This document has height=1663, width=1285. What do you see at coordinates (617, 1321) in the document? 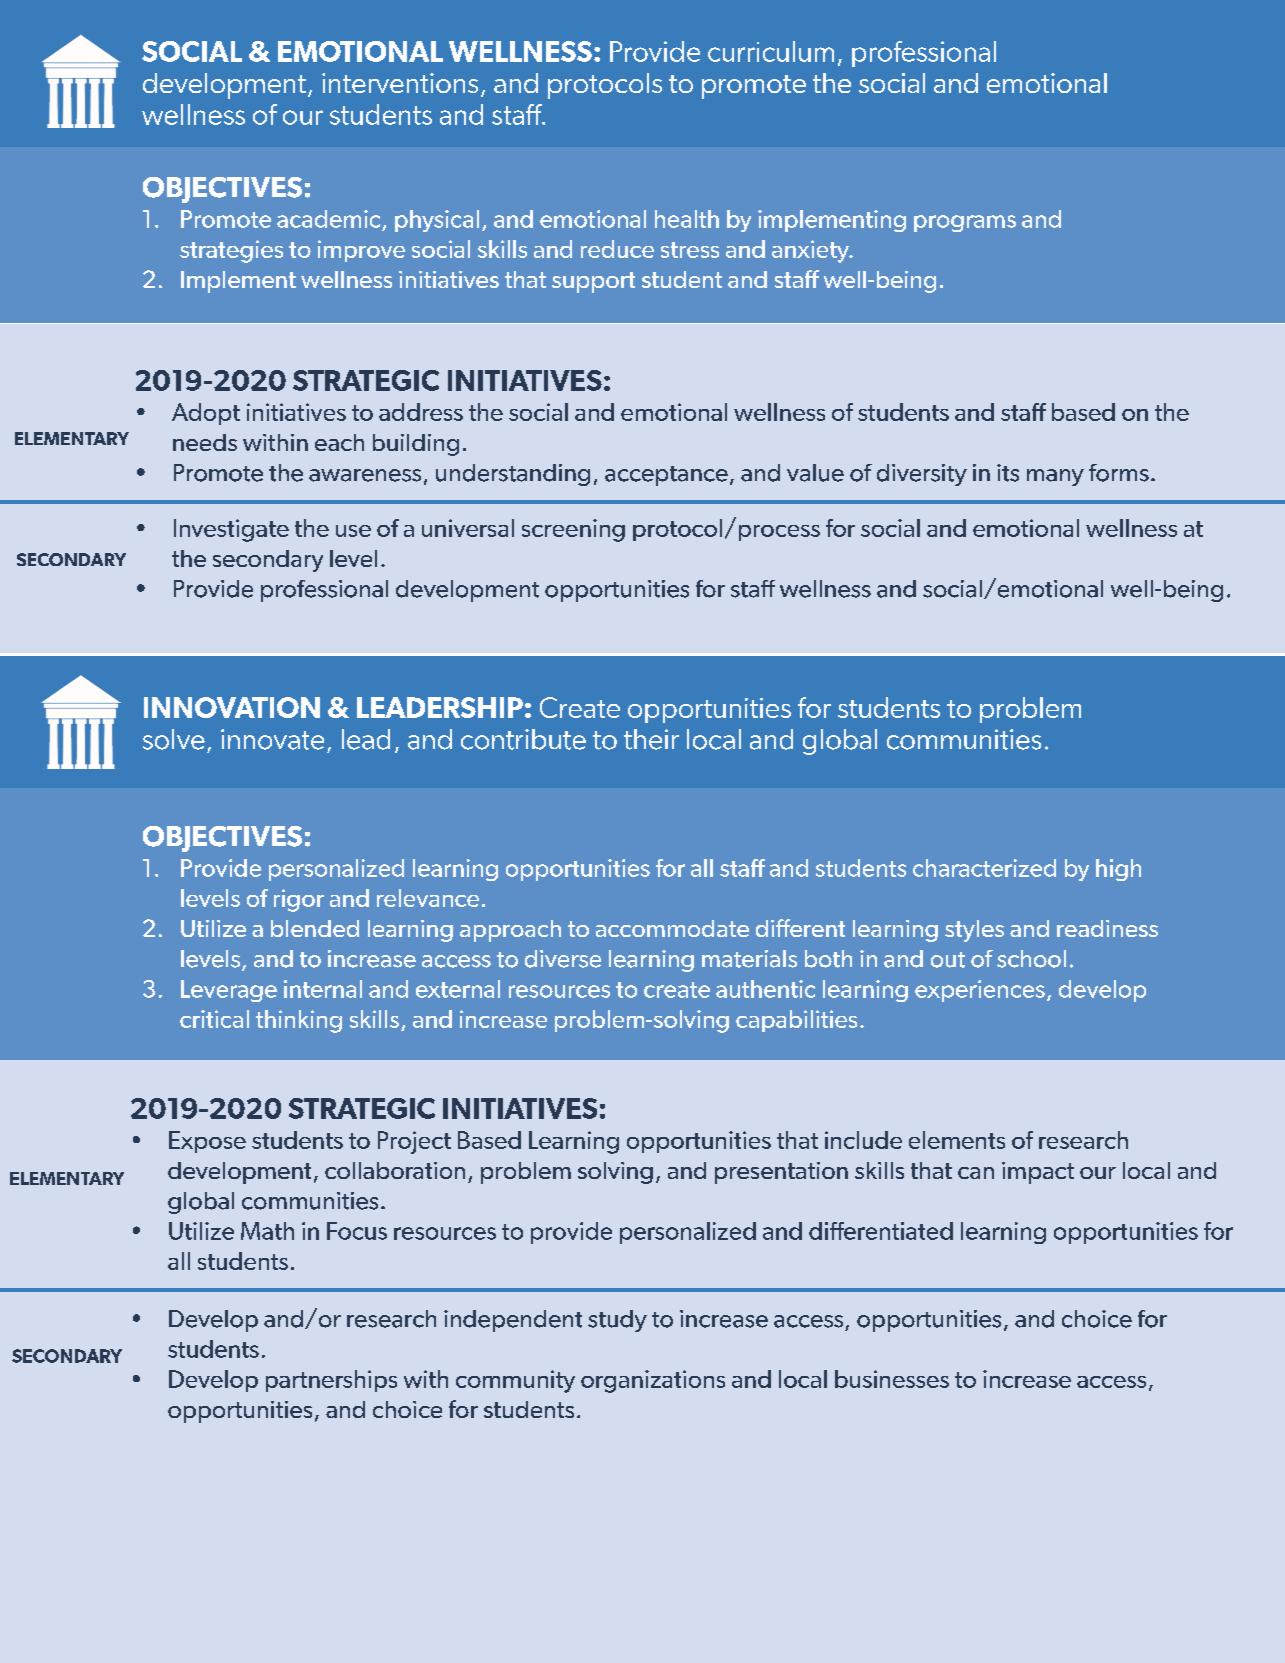
I see `study` at bounding box center [617, 1321].
